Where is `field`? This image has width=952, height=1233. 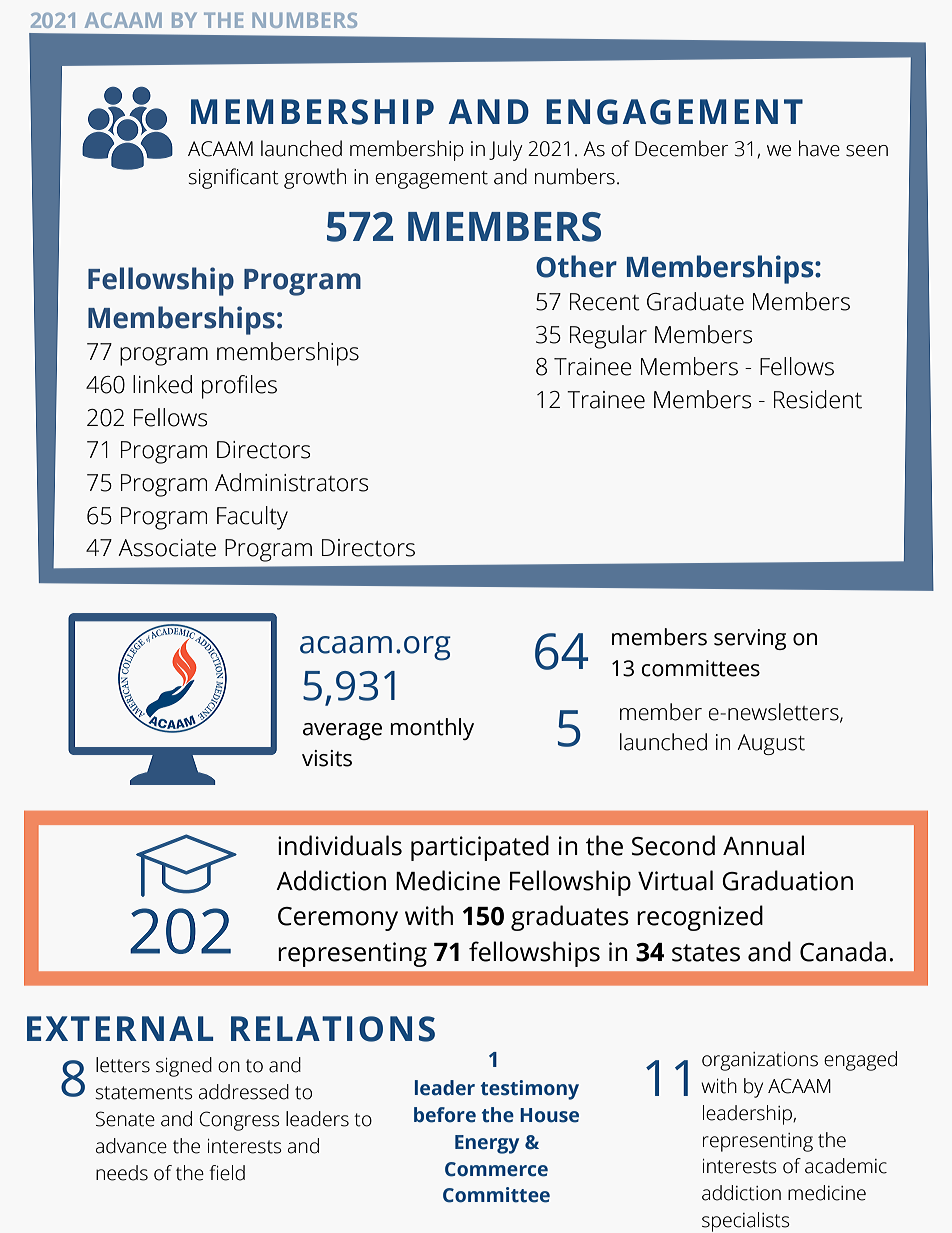 field is located at coordinates (227, 1173).
